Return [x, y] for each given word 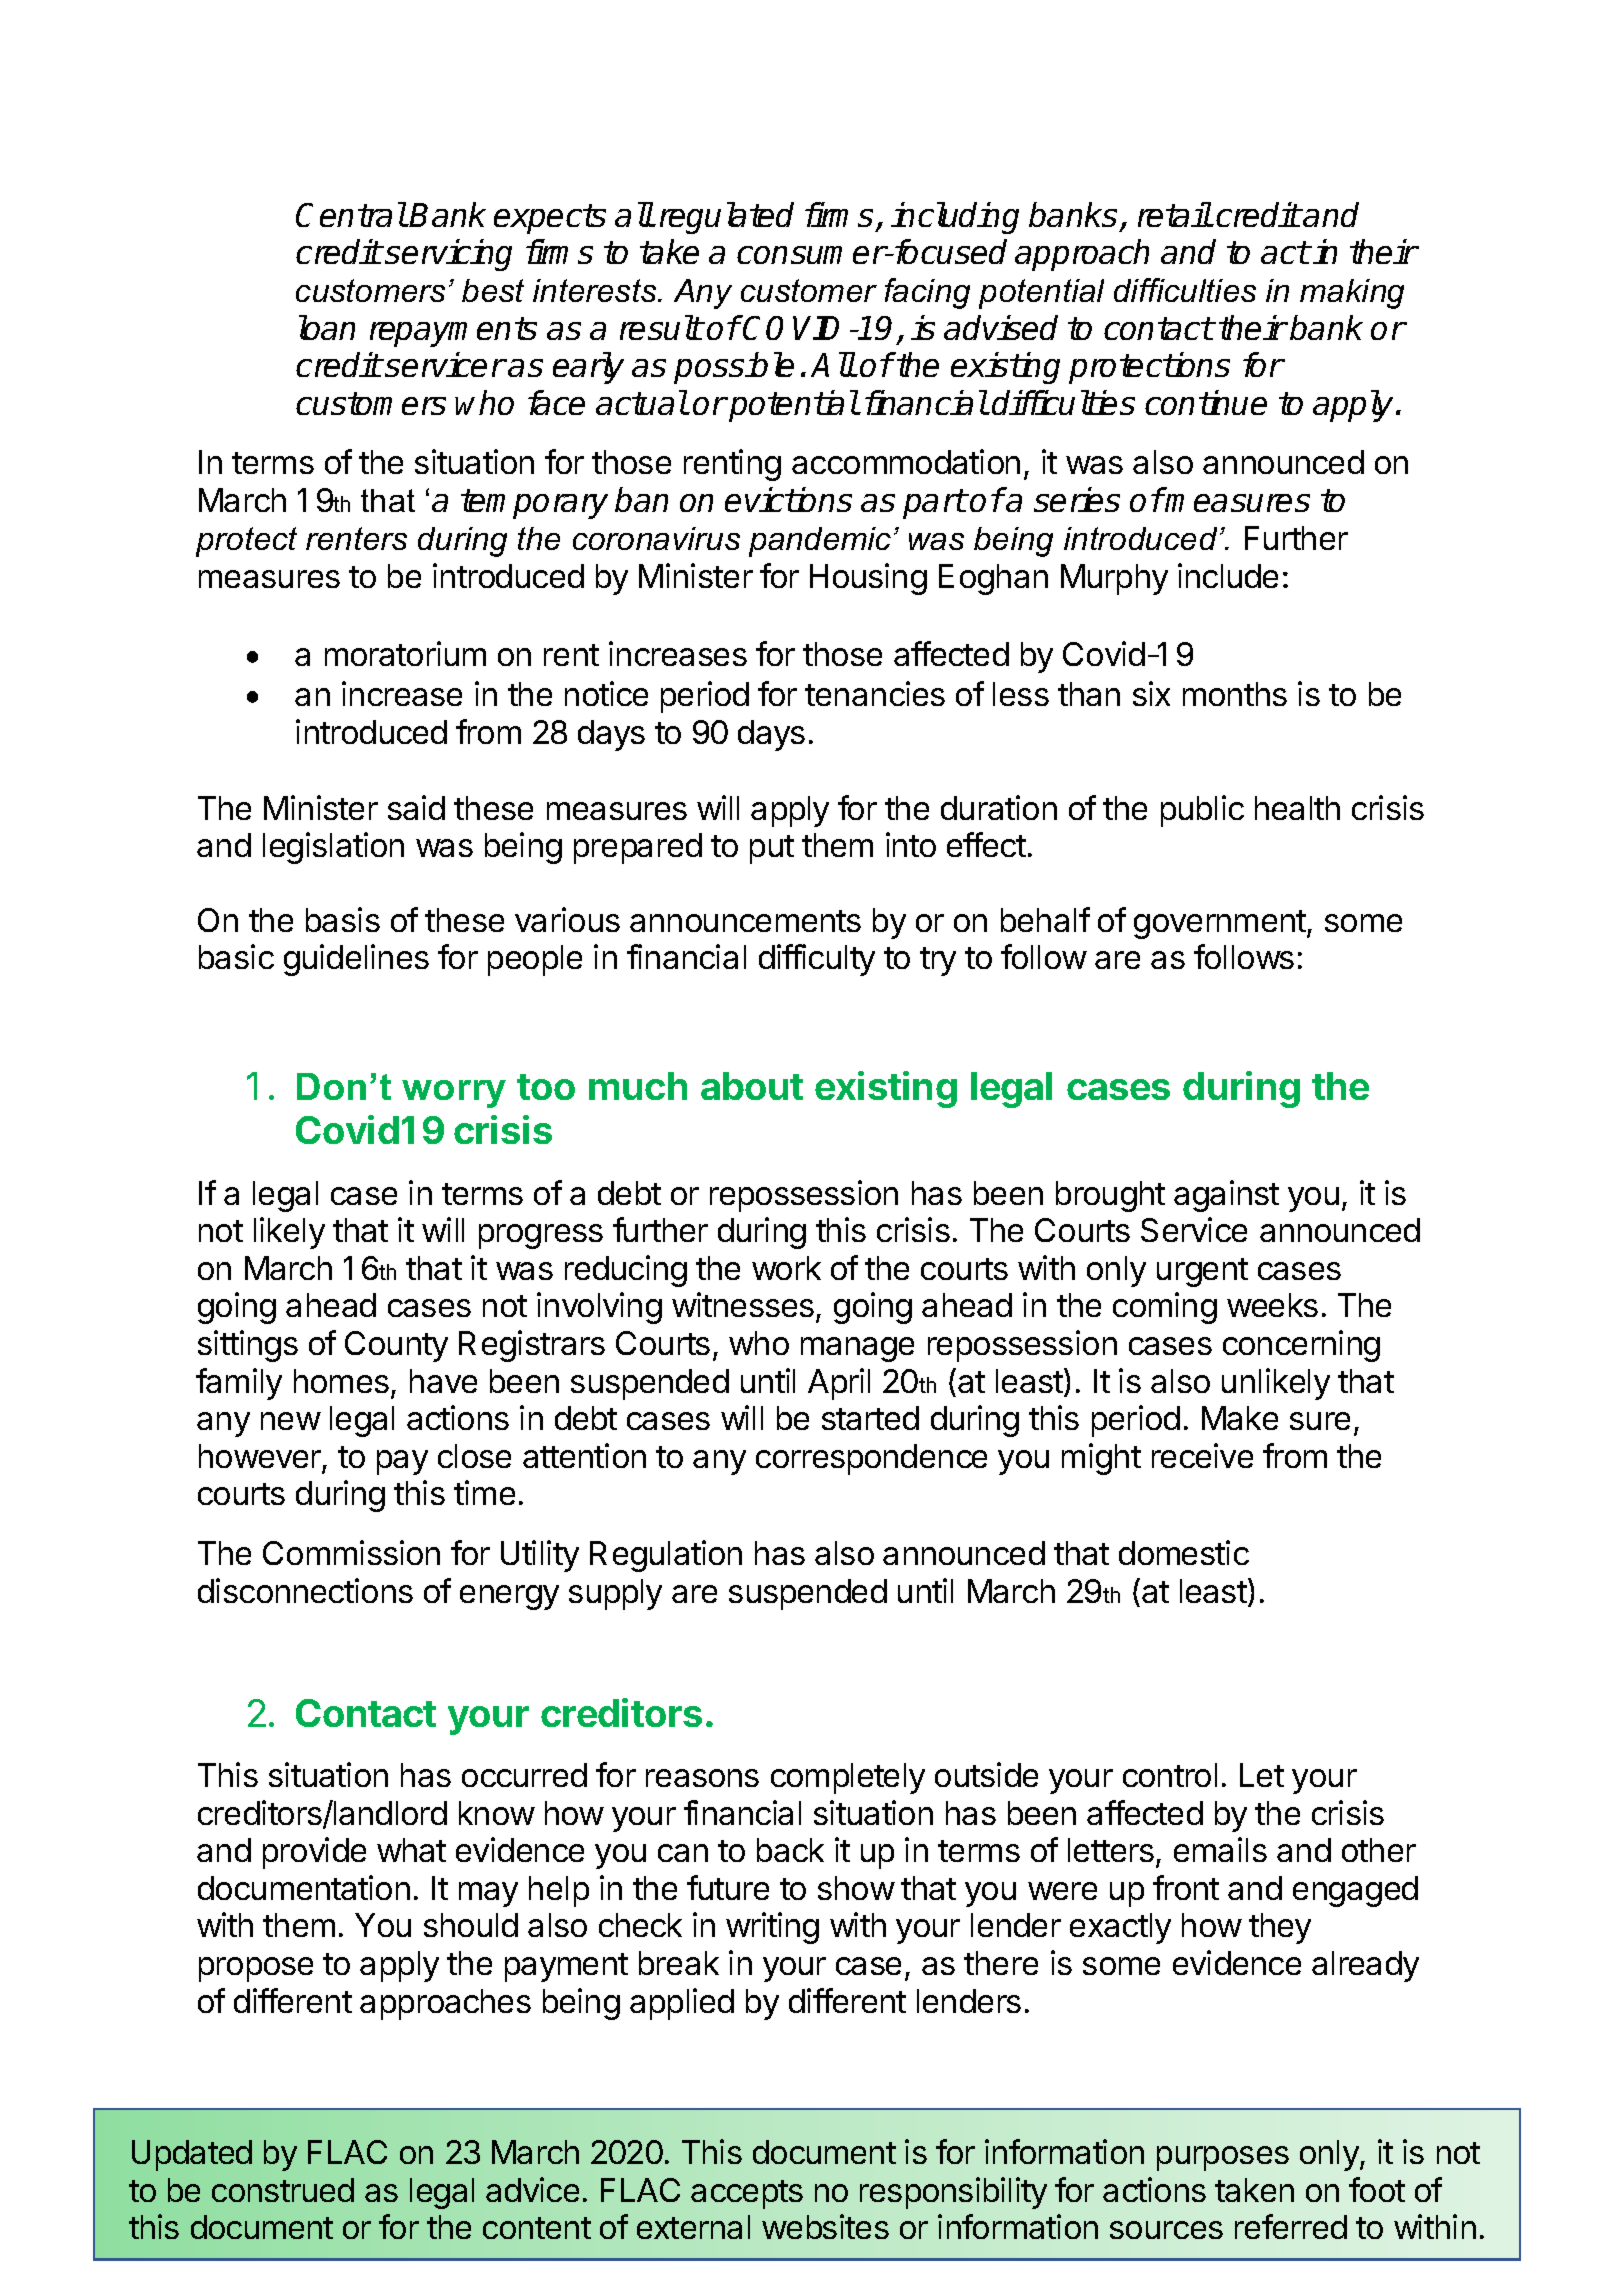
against [1226, 1196]
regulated [727, 218]
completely [848, 1778]
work [786, 1268]
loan [327, 327]
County [396, 1346]
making [1352, 294]
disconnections [305, 1590]
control [1170, 1775]
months [1235, 694]
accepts [747, 2194]
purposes [1223, 2158]
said [416, 807]
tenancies [875, 693]
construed [283, 2190]
